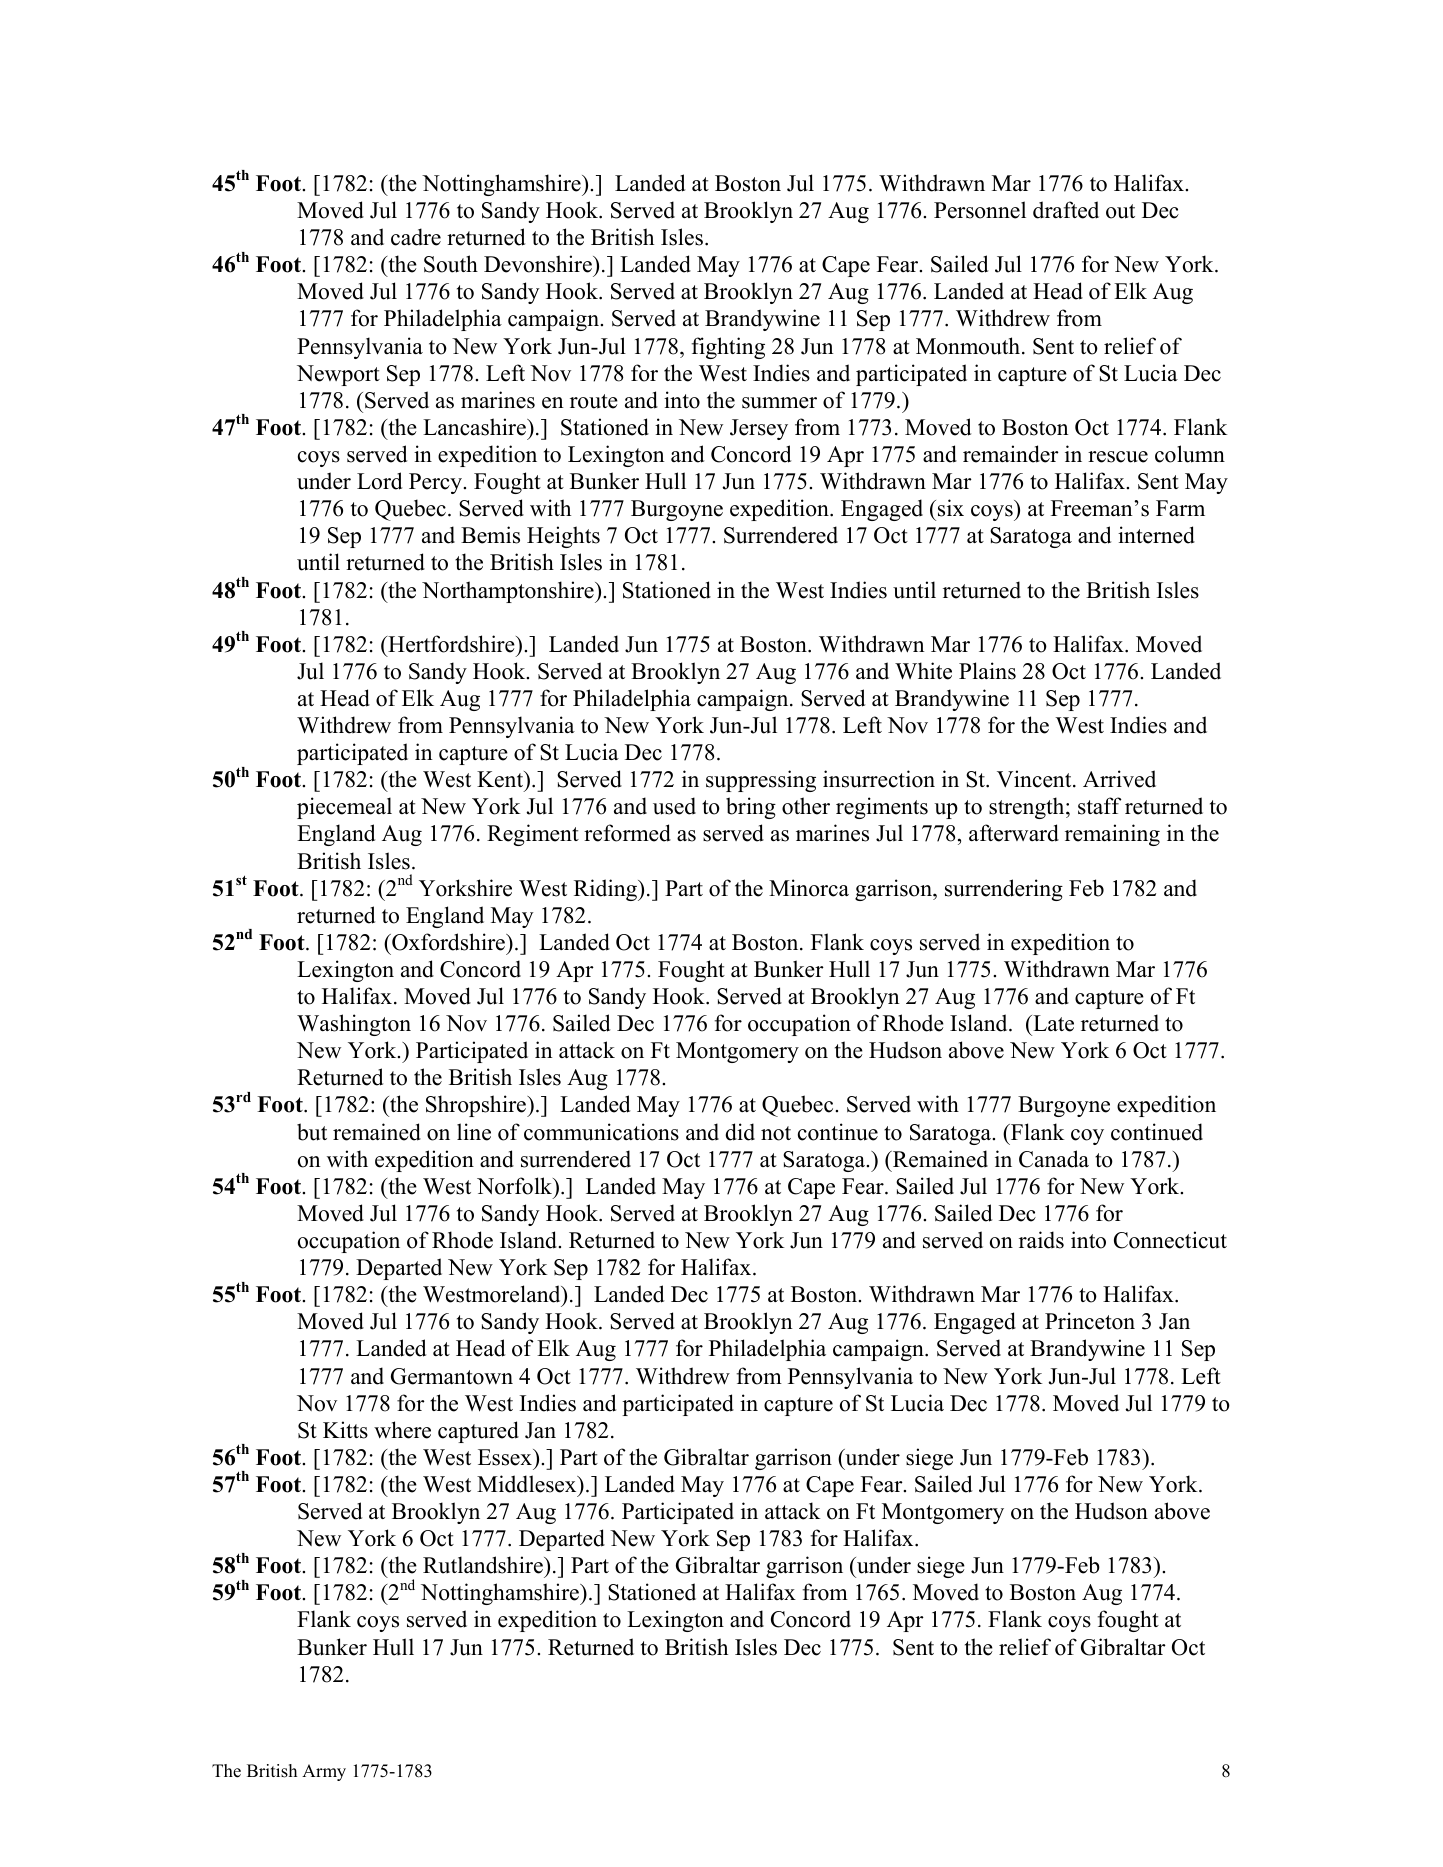 The height and width of the document is (1867, 1443). What do you see at coordinates (451, 644) in the document?
I see `Hertfordshire` at bounding box center [451, 644].
